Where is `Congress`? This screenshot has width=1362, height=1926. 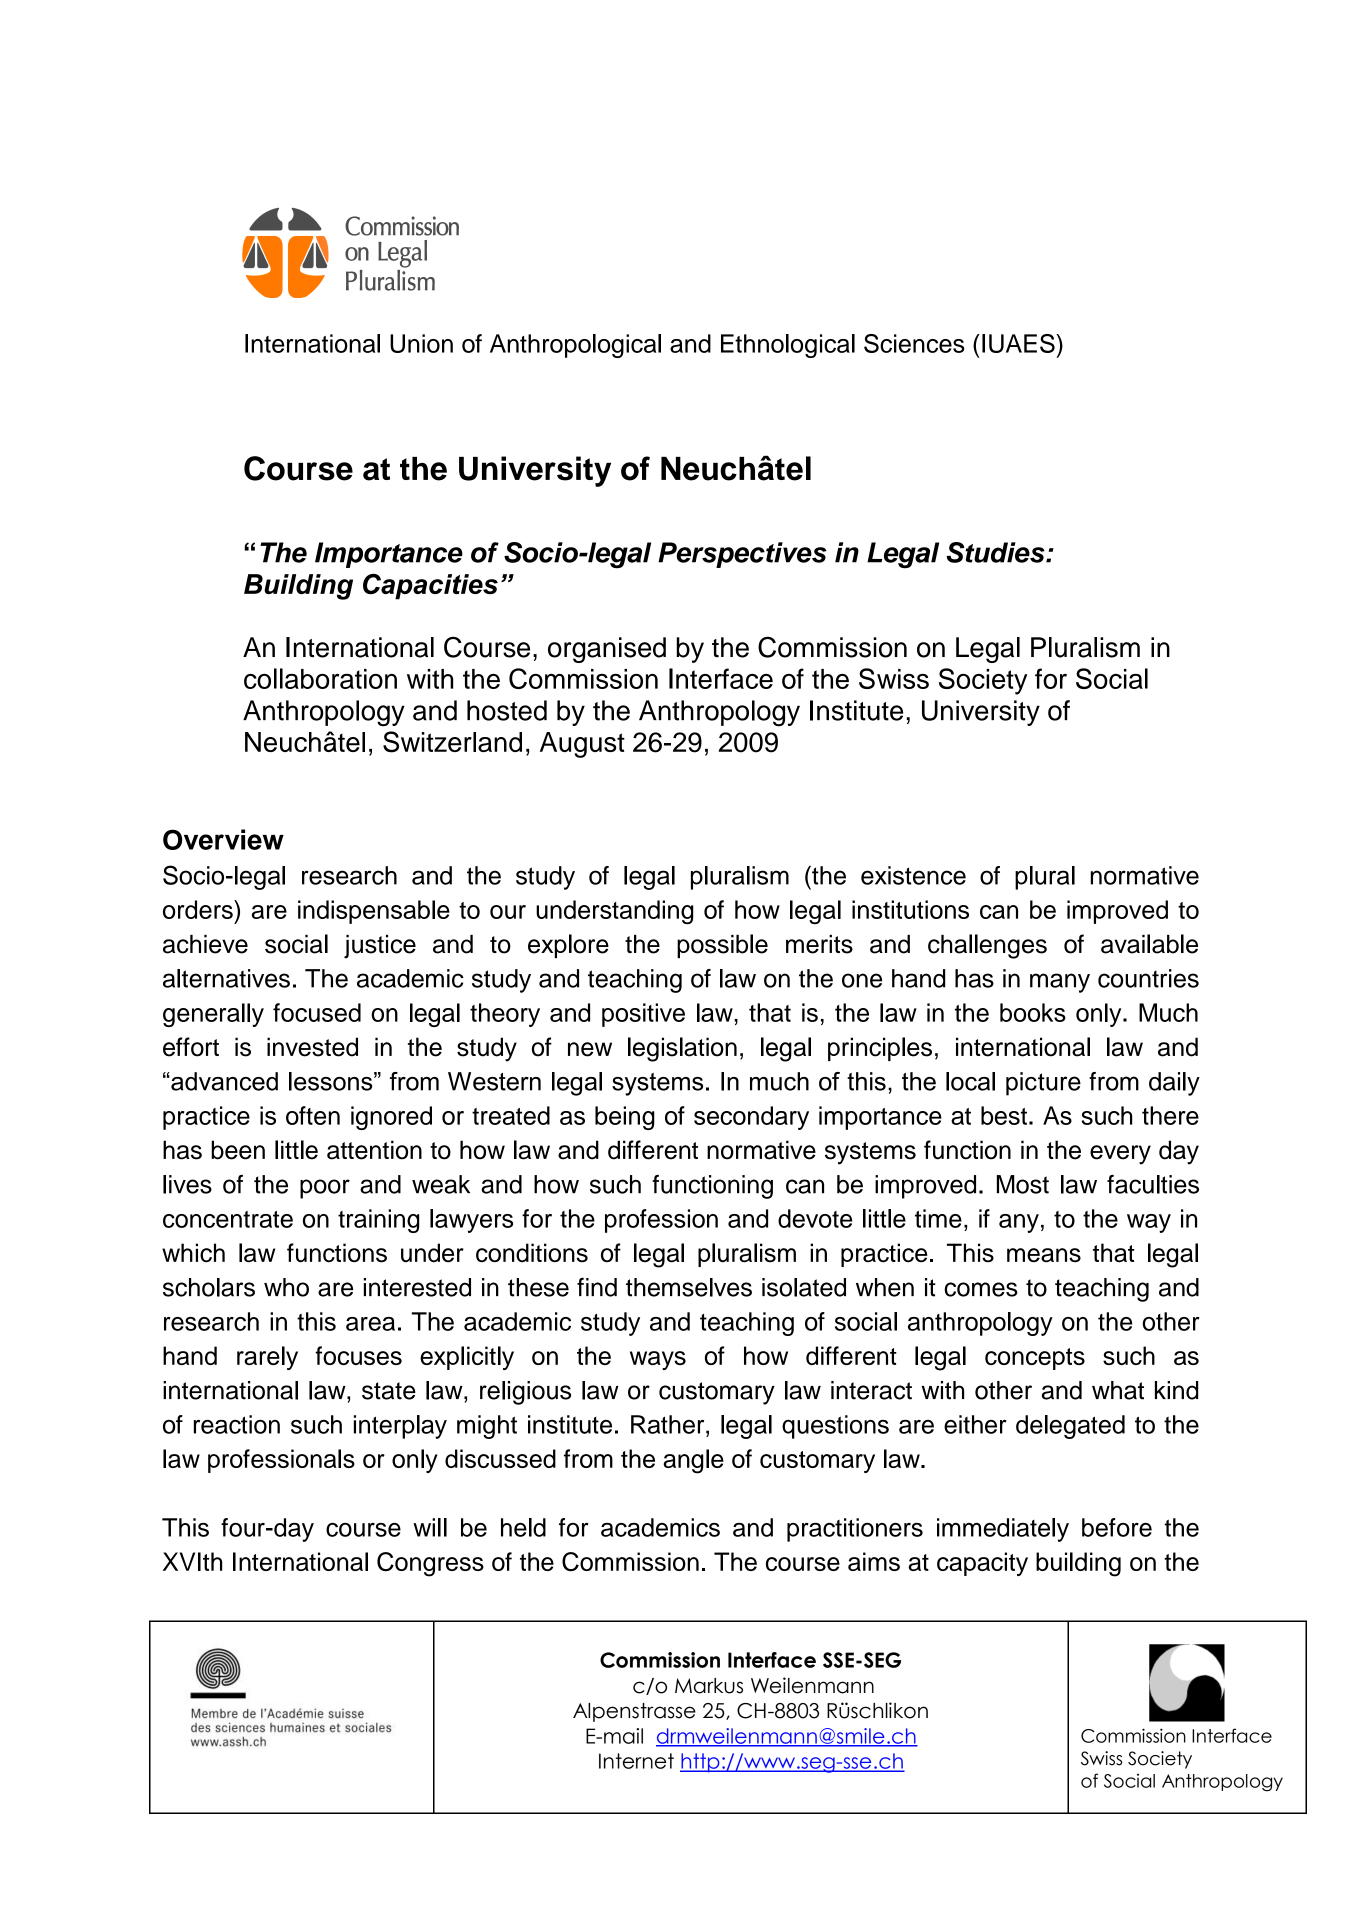
Congress is located at coordinates (430, 1564).
